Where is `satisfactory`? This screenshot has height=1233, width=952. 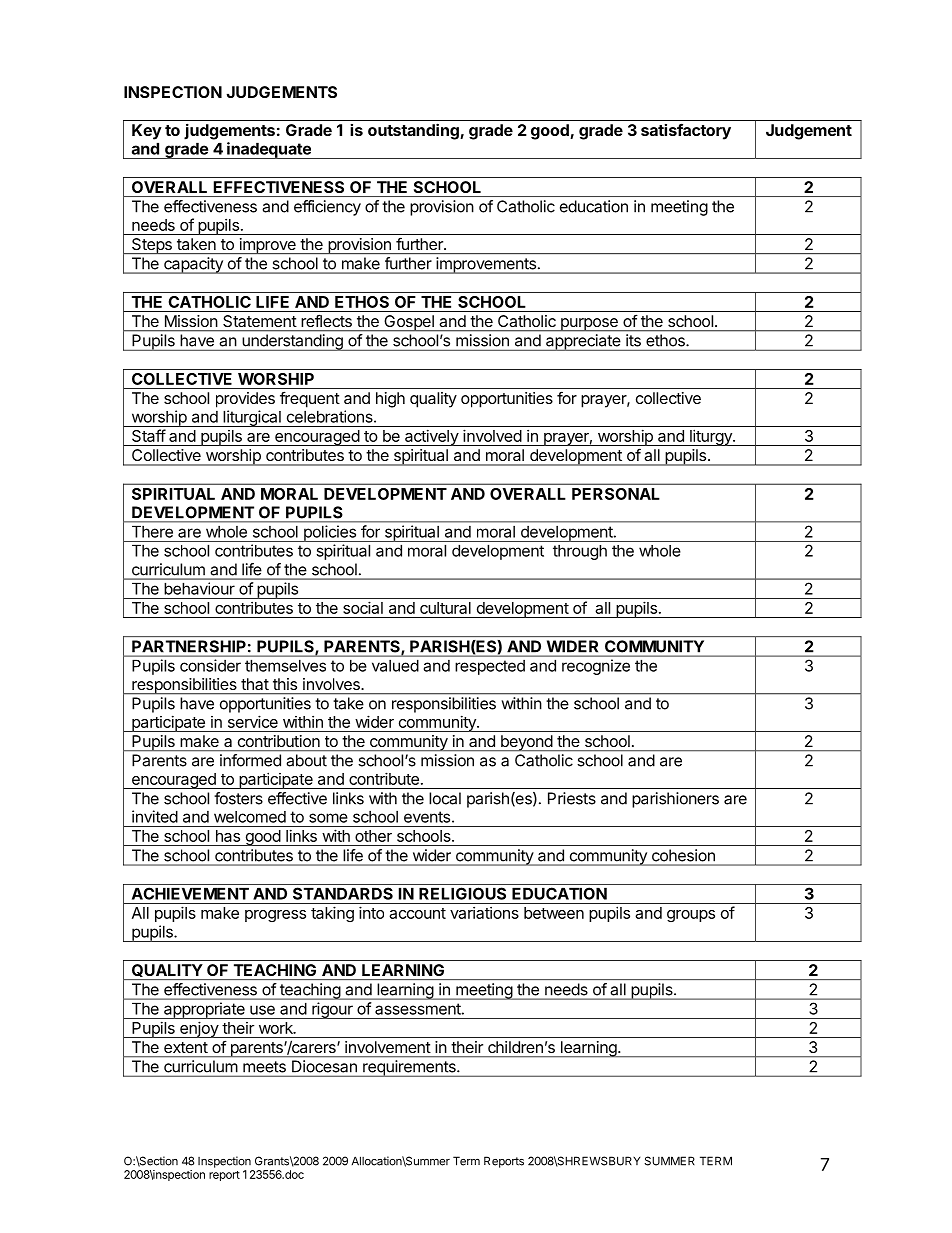
satisfactory is located at coordinates (686, 131).
